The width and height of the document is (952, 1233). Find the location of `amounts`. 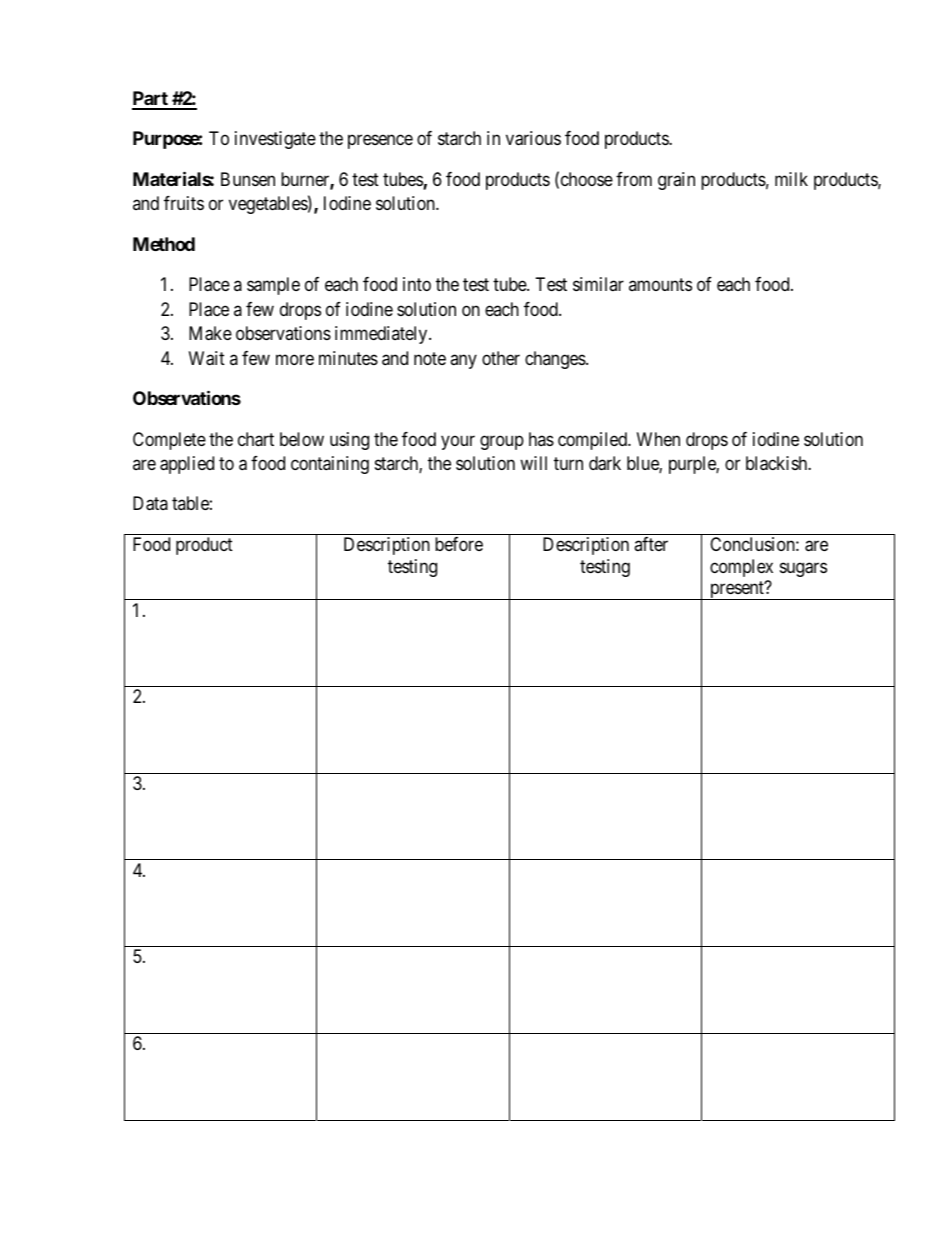

amounts is located at coordinates (660, 284).
